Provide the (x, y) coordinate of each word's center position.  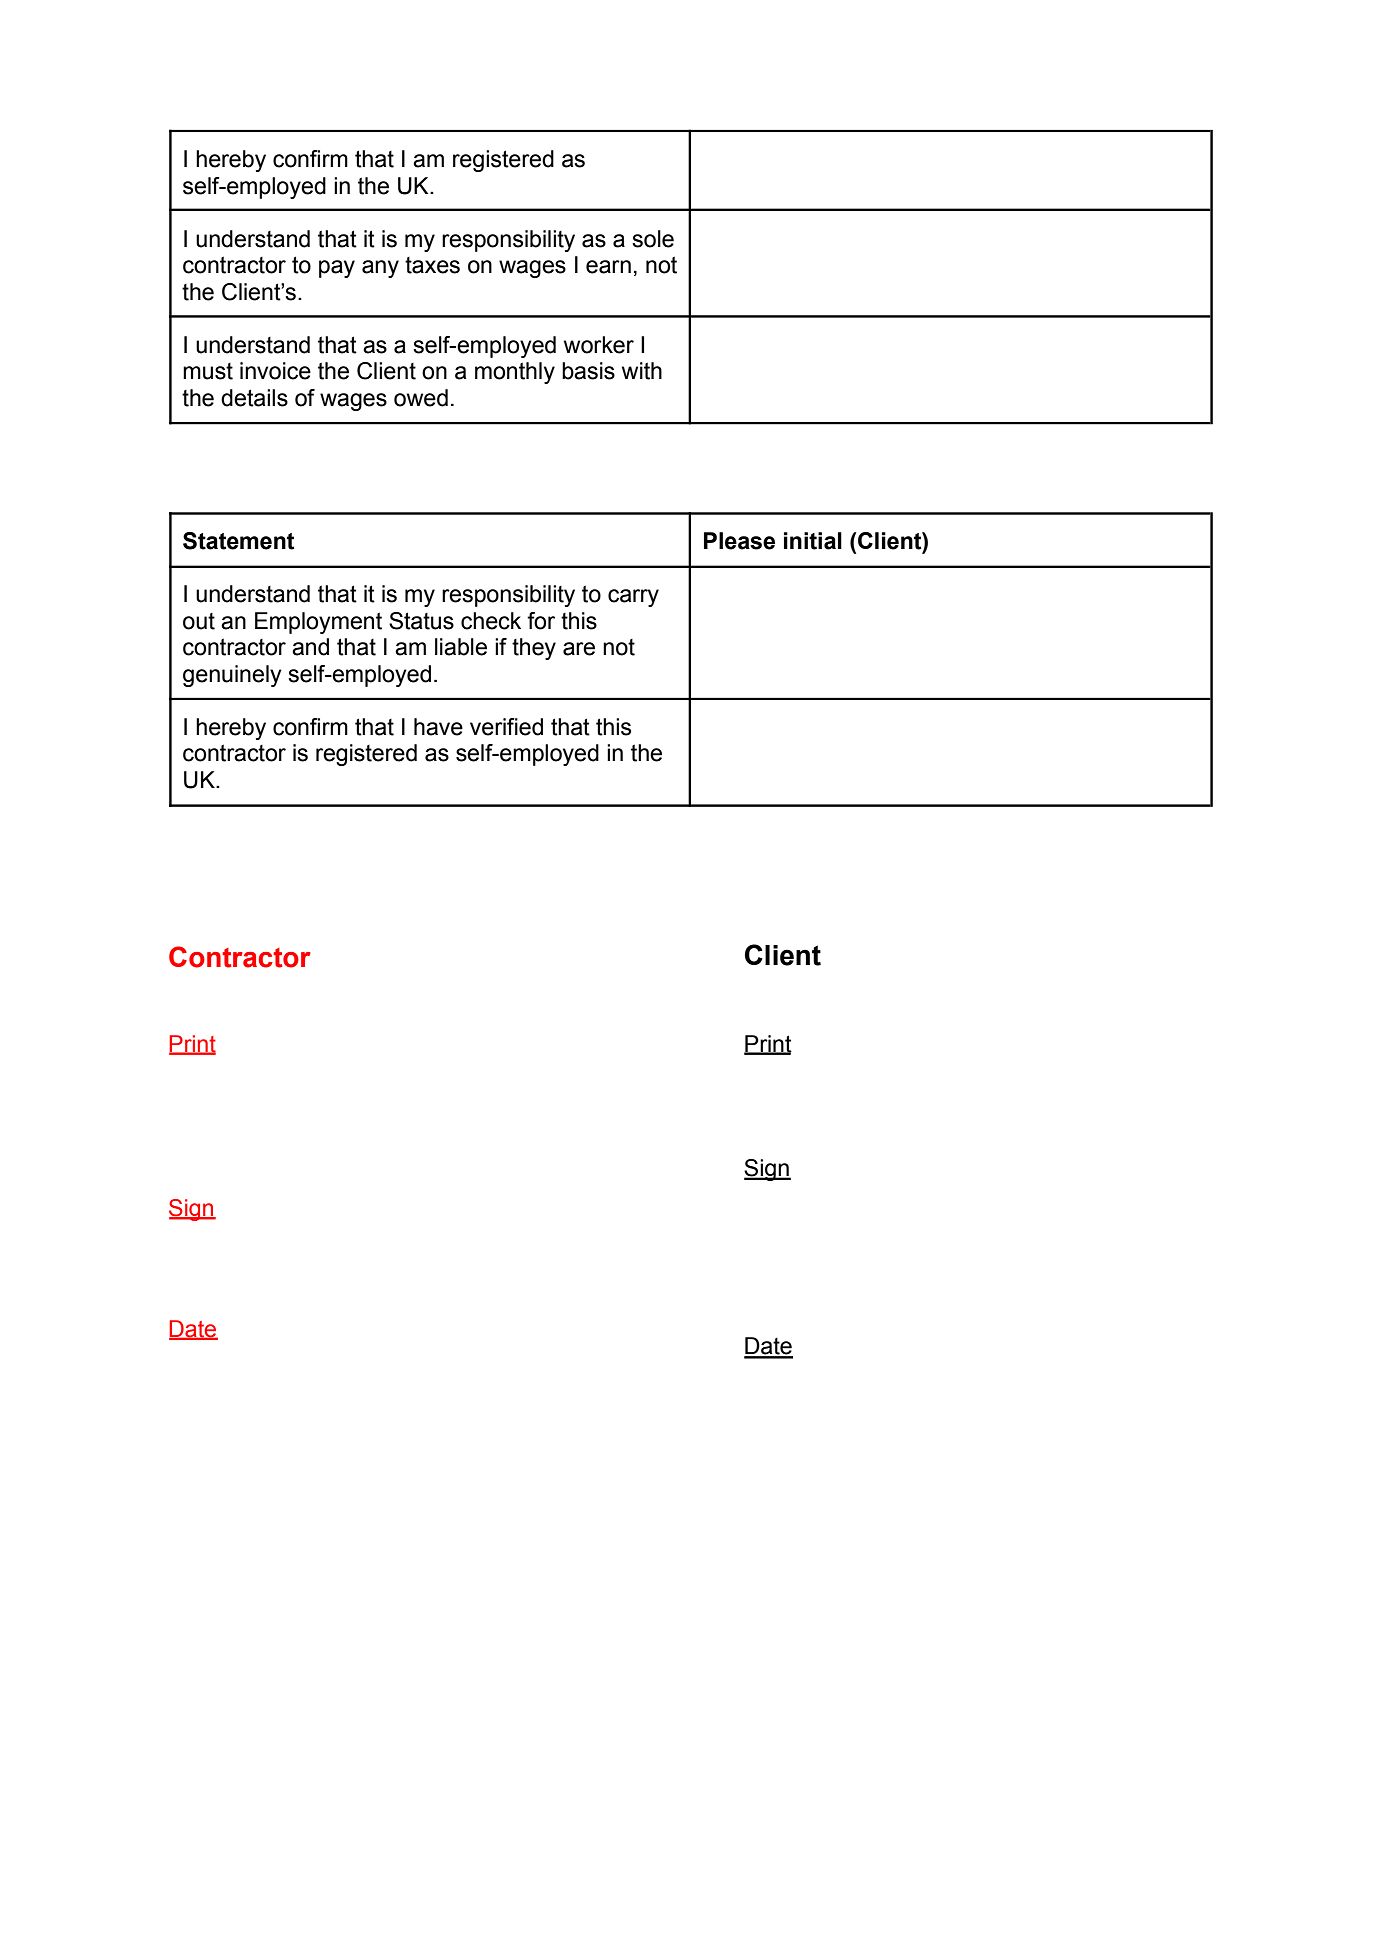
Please (739, 541)
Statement (238, 541)
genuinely (232, 676)
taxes (432, 265)
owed (421, 398)
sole (653, 239)
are (579, 649)
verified (506, 727)
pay (337, 269)
